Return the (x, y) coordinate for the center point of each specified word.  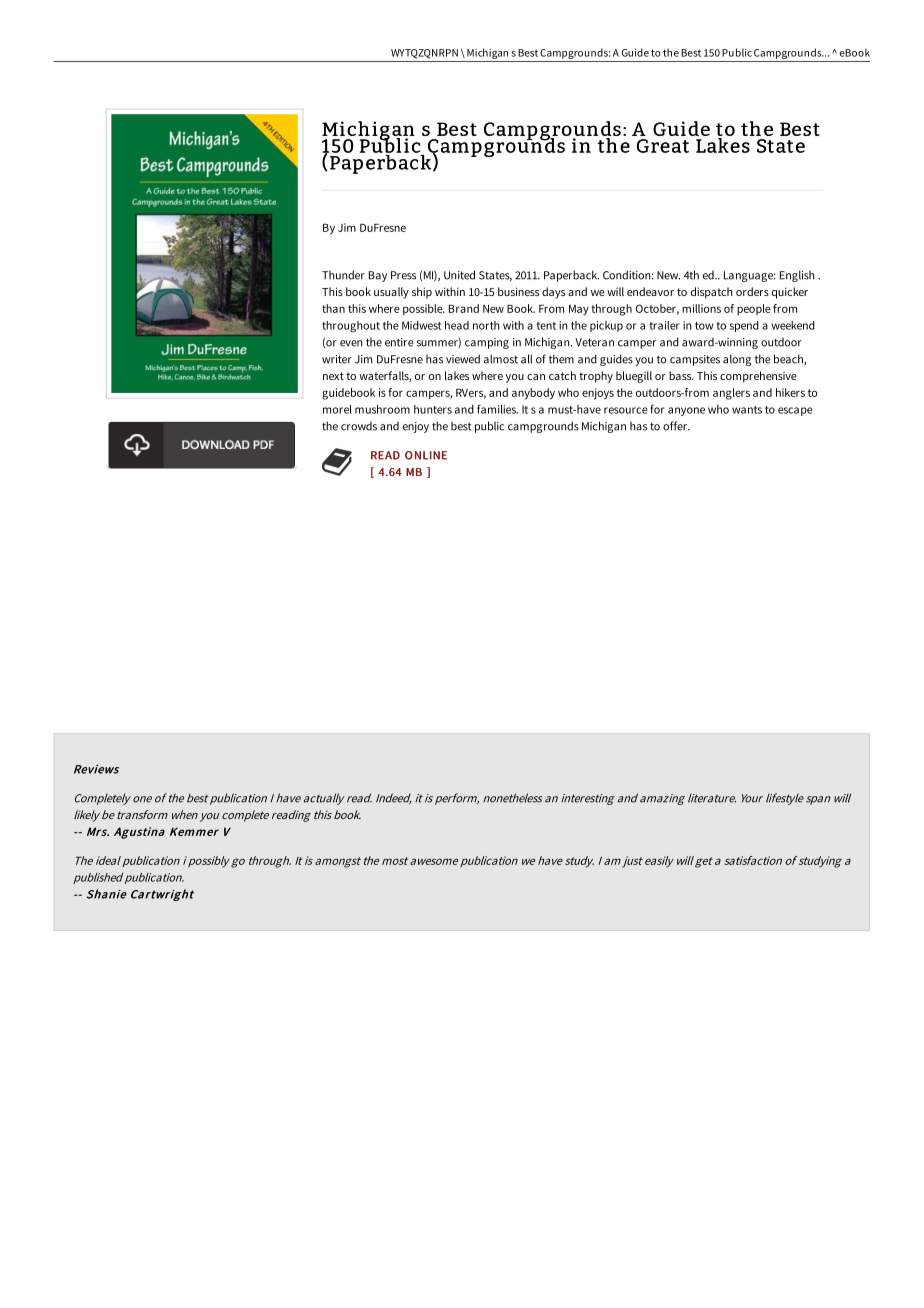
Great (663, 146)
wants (747, 410)
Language (749, 276)
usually (391, 293)
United (459, 275)
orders (752, 291)
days (553, 293)
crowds (359, 426)
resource (626, 410)
